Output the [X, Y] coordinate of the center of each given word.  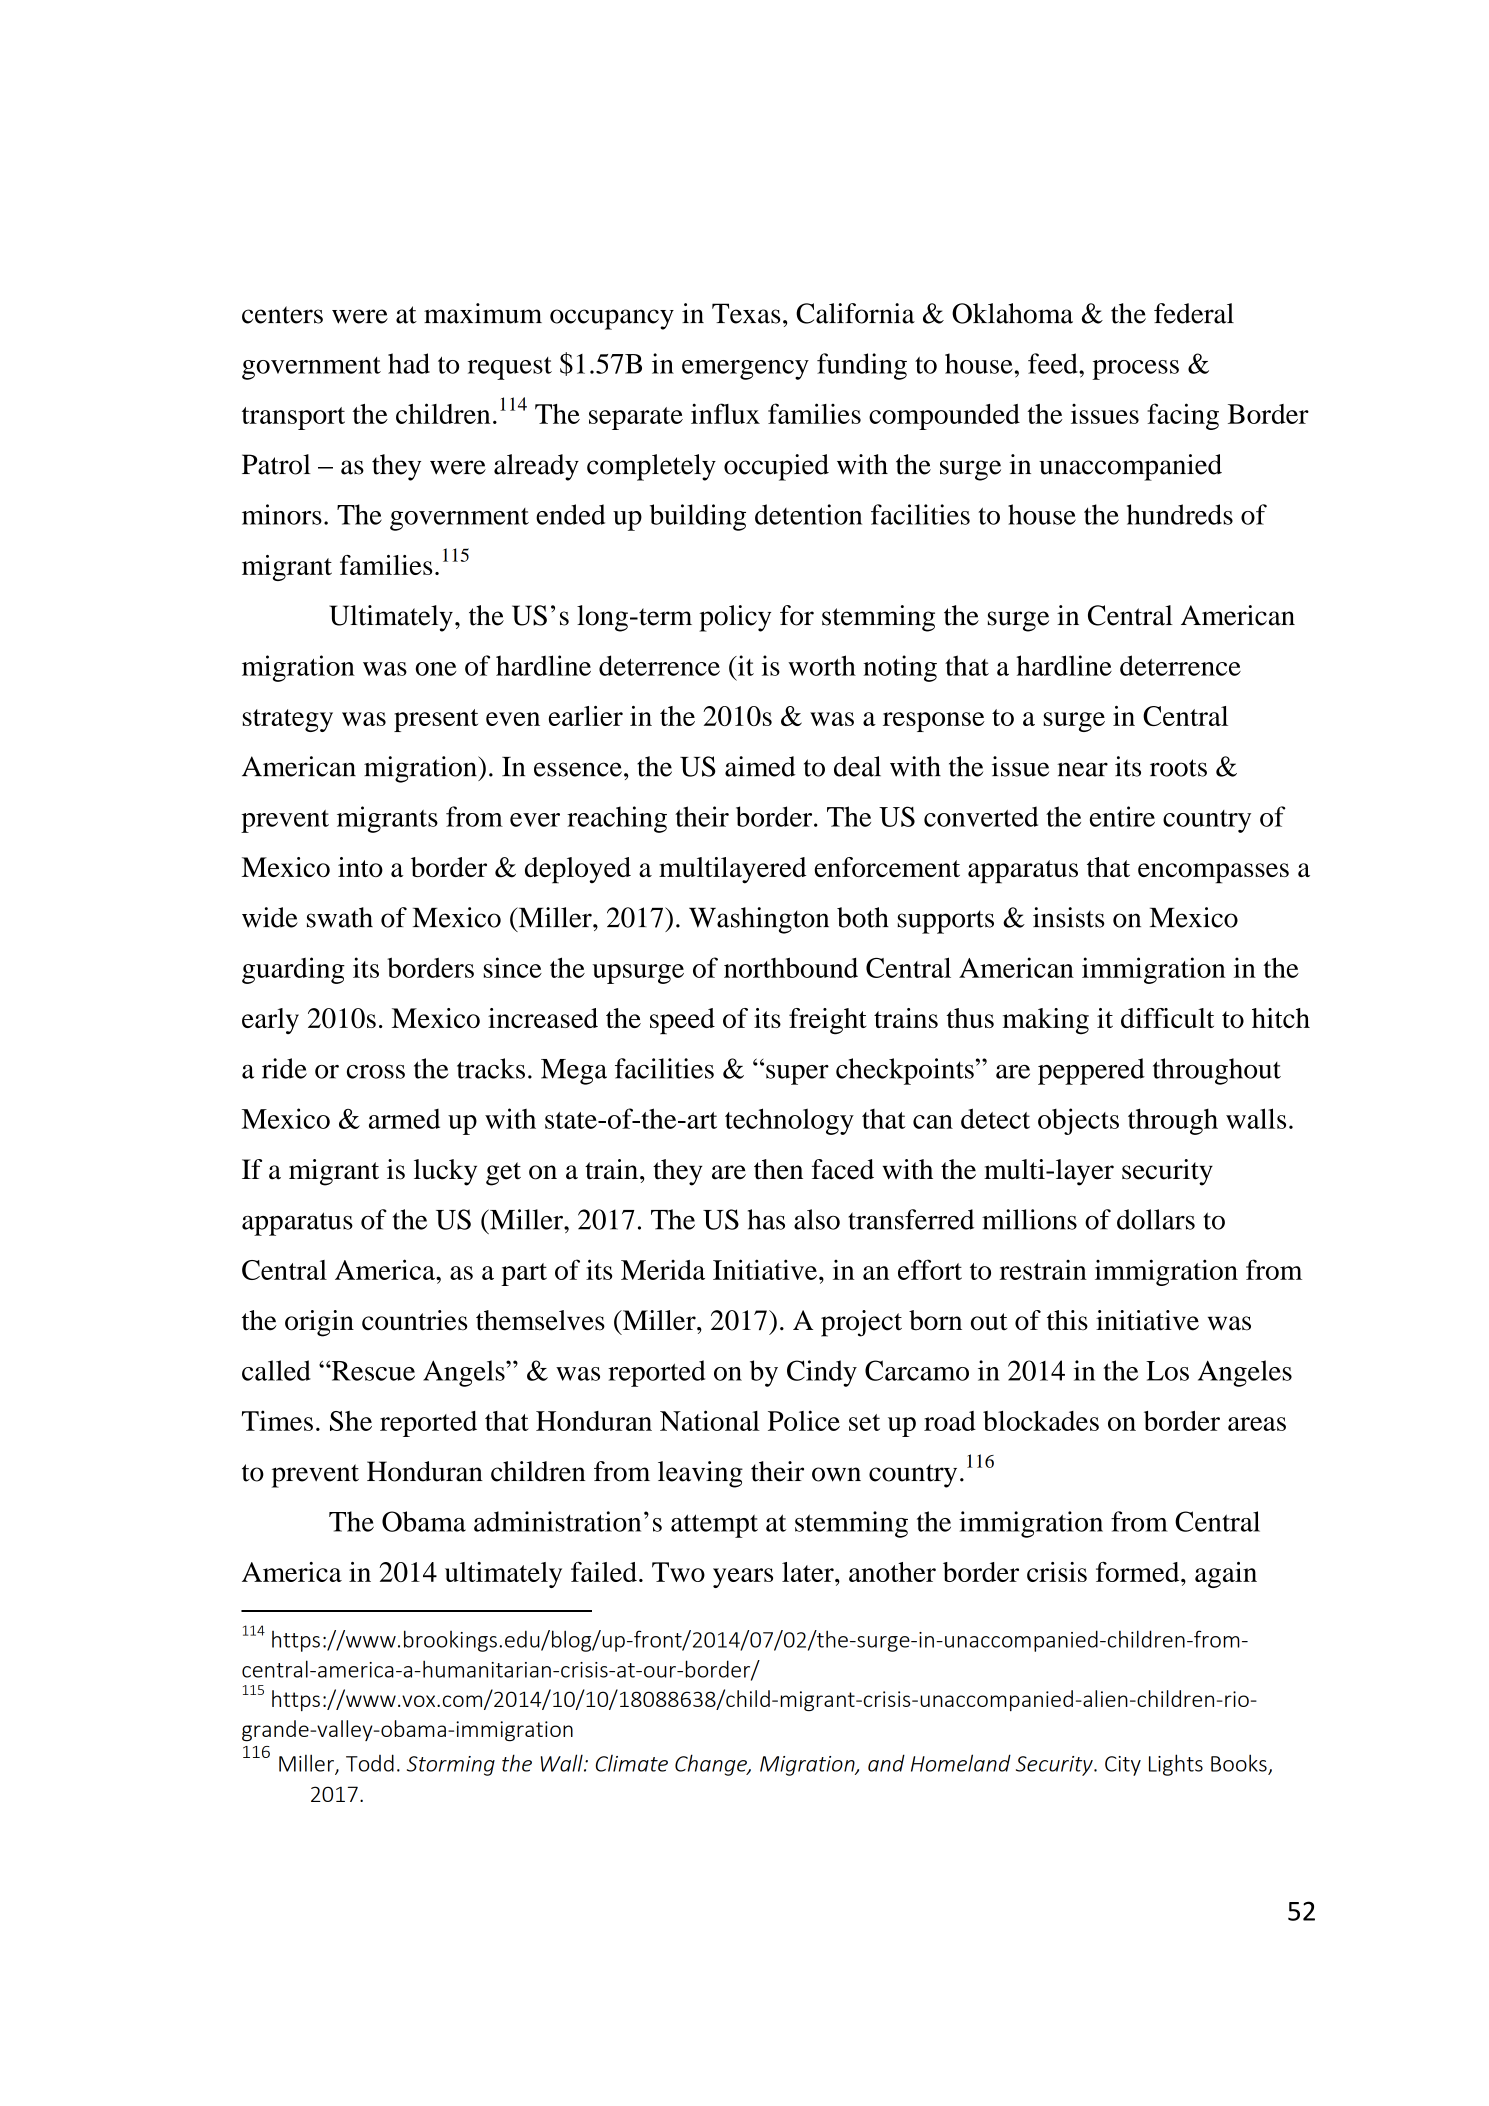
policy [735, 618]
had [409, 363]
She [351, 1421]
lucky [445, 1172]
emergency [745, 370]
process [1135, 370]
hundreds [1180, 514]
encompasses [1213, 873]
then [778, 1169]
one [436, 669]
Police [804, 1420]
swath [340, 917]
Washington [759, 920]
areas [1257, 1424]
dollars [1156, 1219]
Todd [370, 1763]
